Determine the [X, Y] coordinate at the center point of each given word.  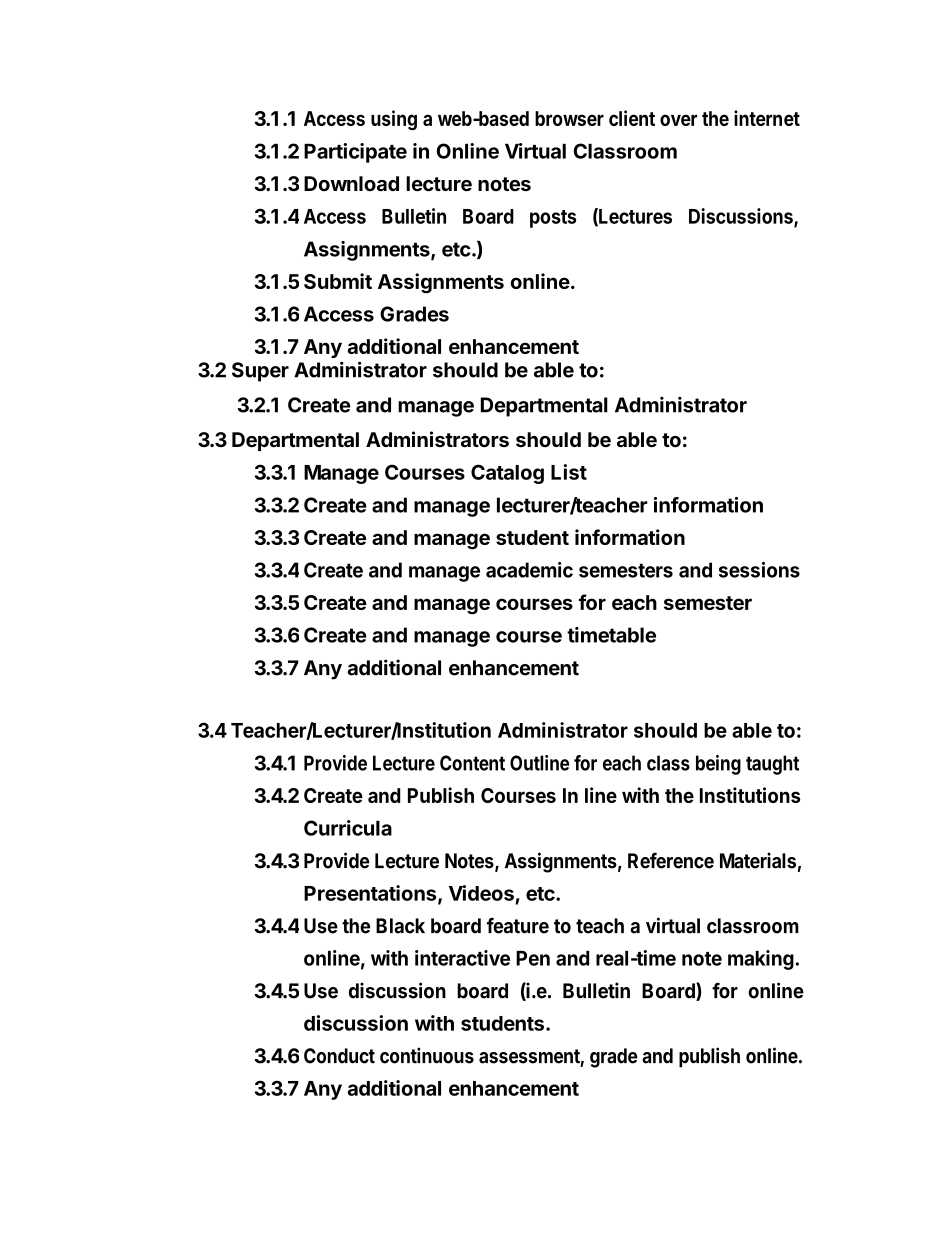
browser [569, 118]
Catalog [507, 474]
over [678, 120]
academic [529, 570]
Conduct [339, 1056]
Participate [355, 153]
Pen [533, 958]
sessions [759, 570]
